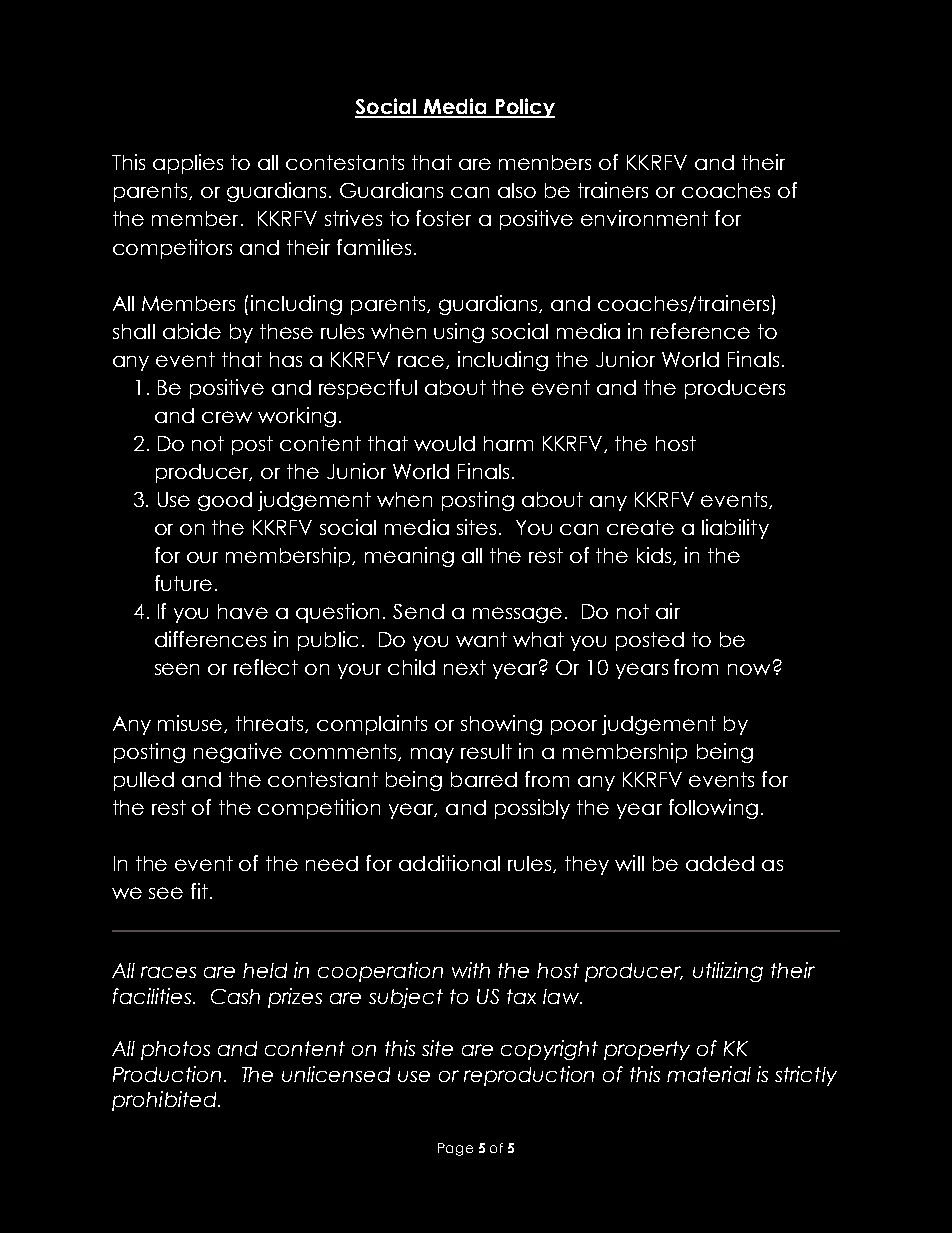 The image size is (952, 1233). What do you see at coordinates (700, 331) in the document?
I see `reference` at bounding box center [700, 331].
